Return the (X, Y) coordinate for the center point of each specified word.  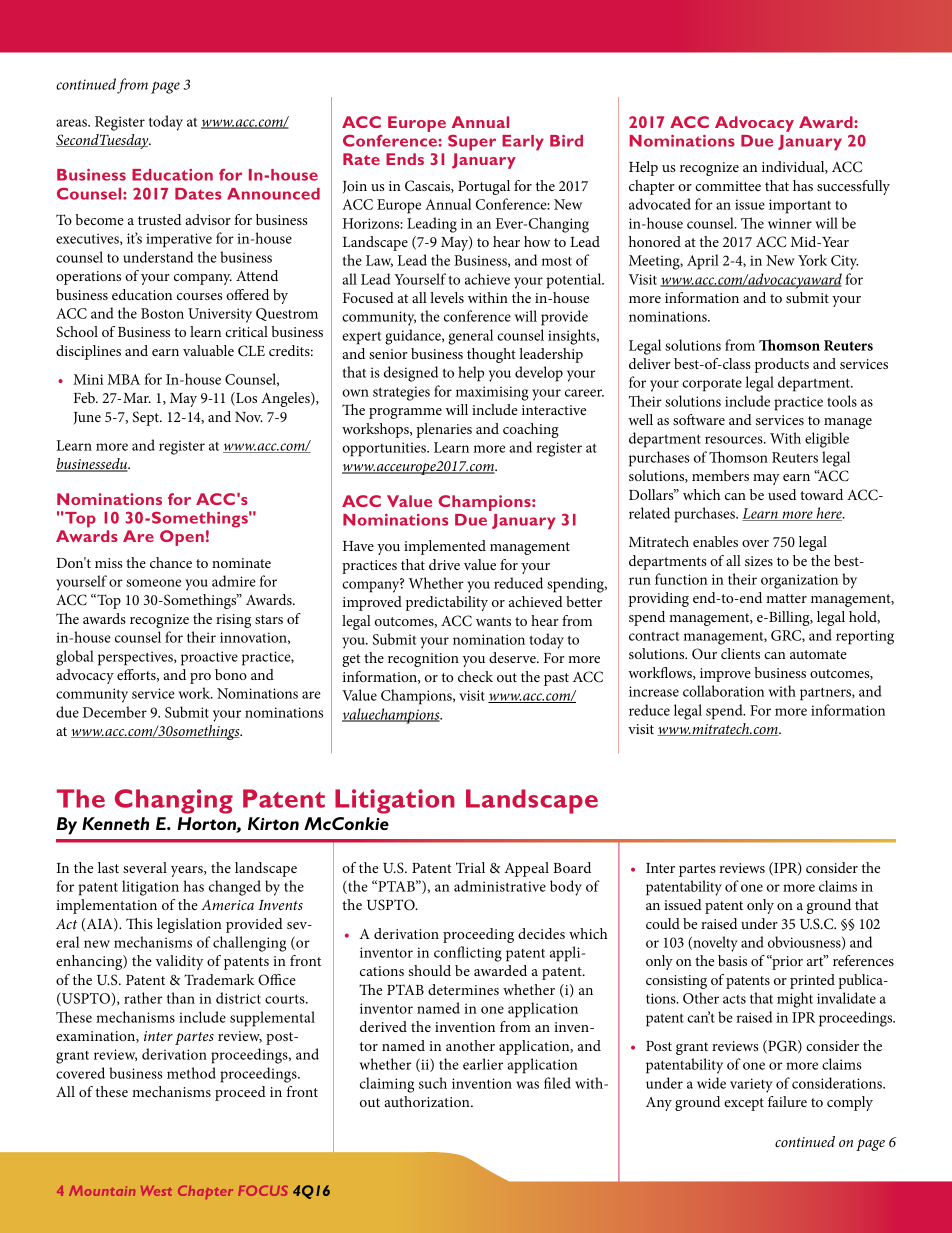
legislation (189, 925)
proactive (209, 658)
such (433, 1083)
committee (728, 186)
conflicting (468, 954)
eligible (827, 440)
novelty (714, 944)
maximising (492, 393)
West (156, 1191)
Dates (198, 194)
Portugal (484, 187)
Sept (147, 418)
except (744, 1104)
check (475, 676)
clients (740, 653)
